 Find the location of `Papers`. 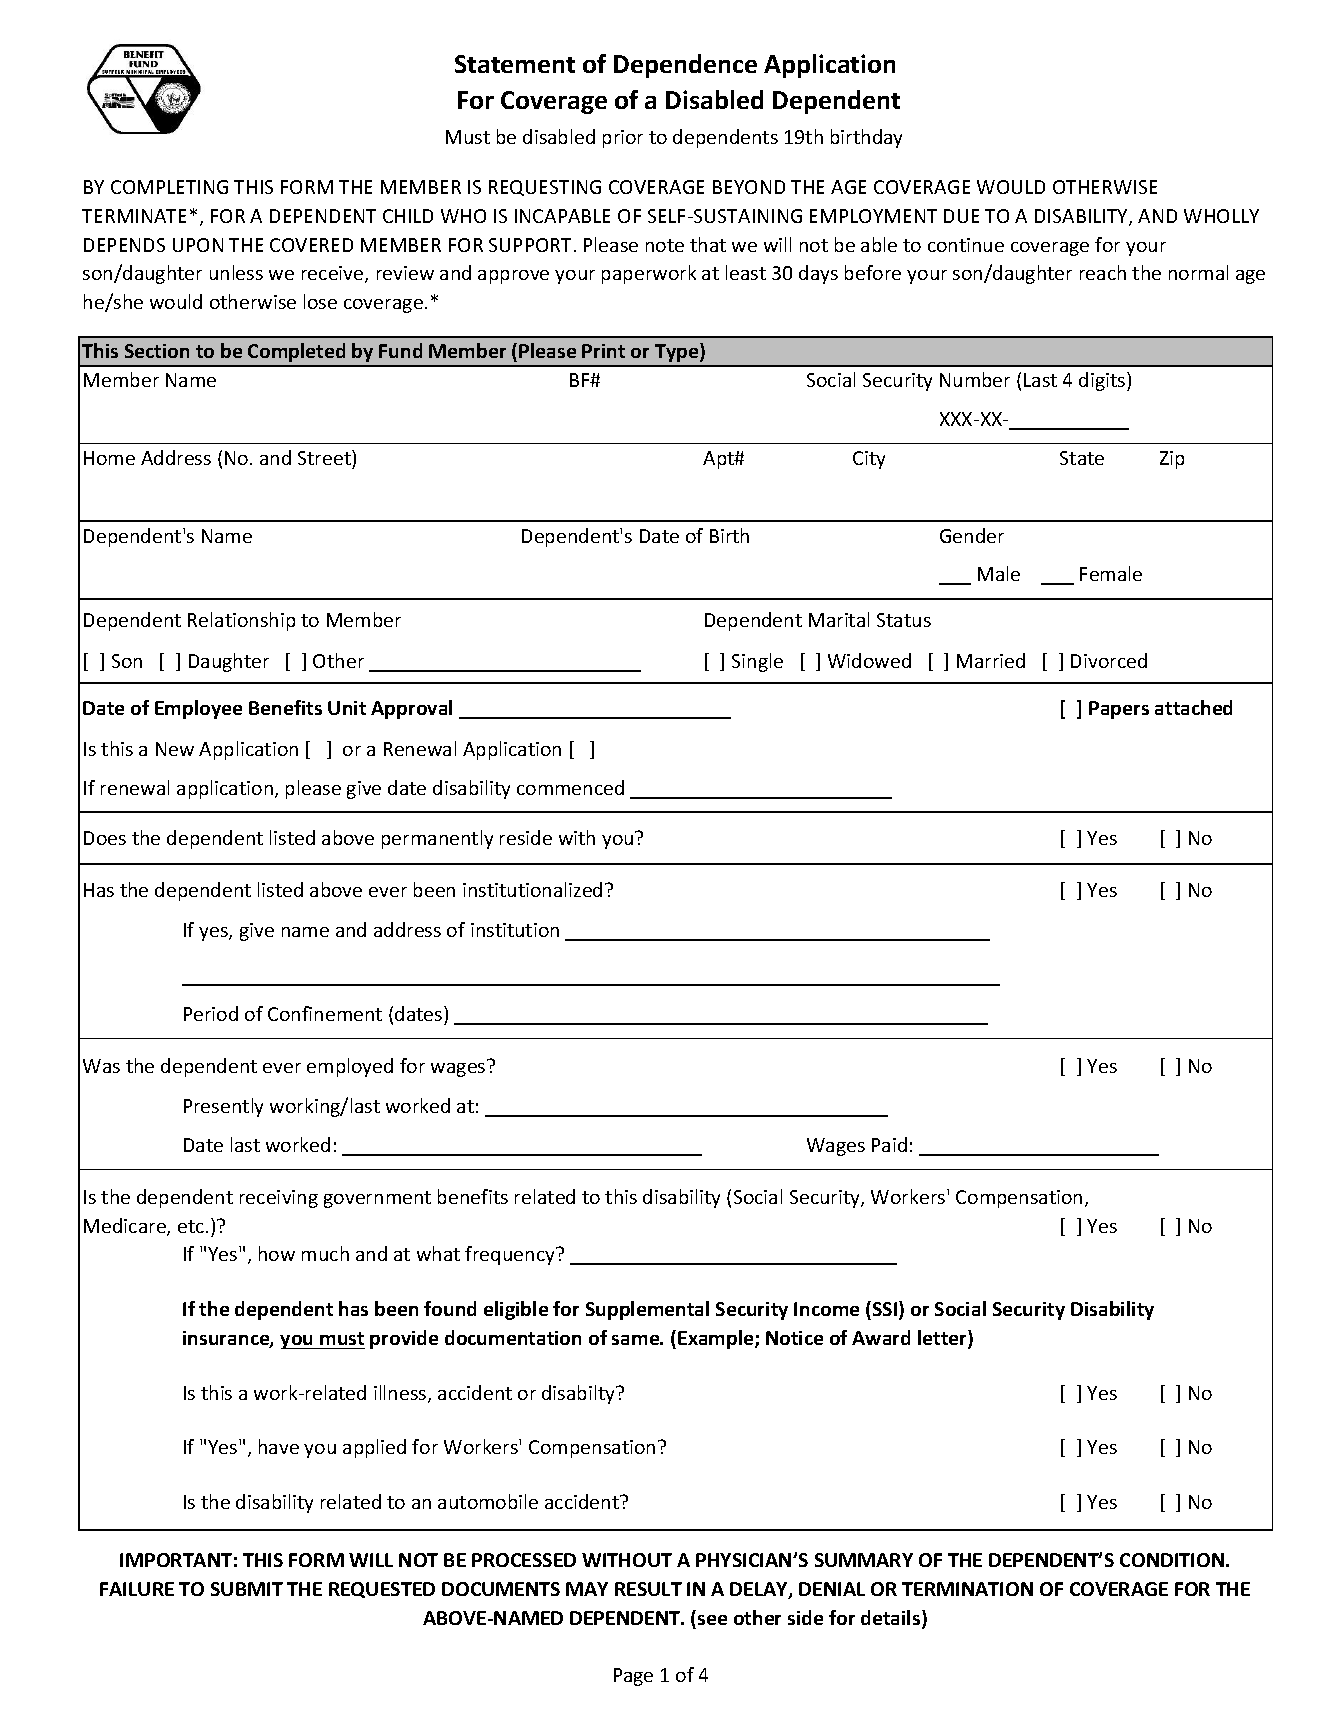

Papers is located at coordinates (1119, 710).
